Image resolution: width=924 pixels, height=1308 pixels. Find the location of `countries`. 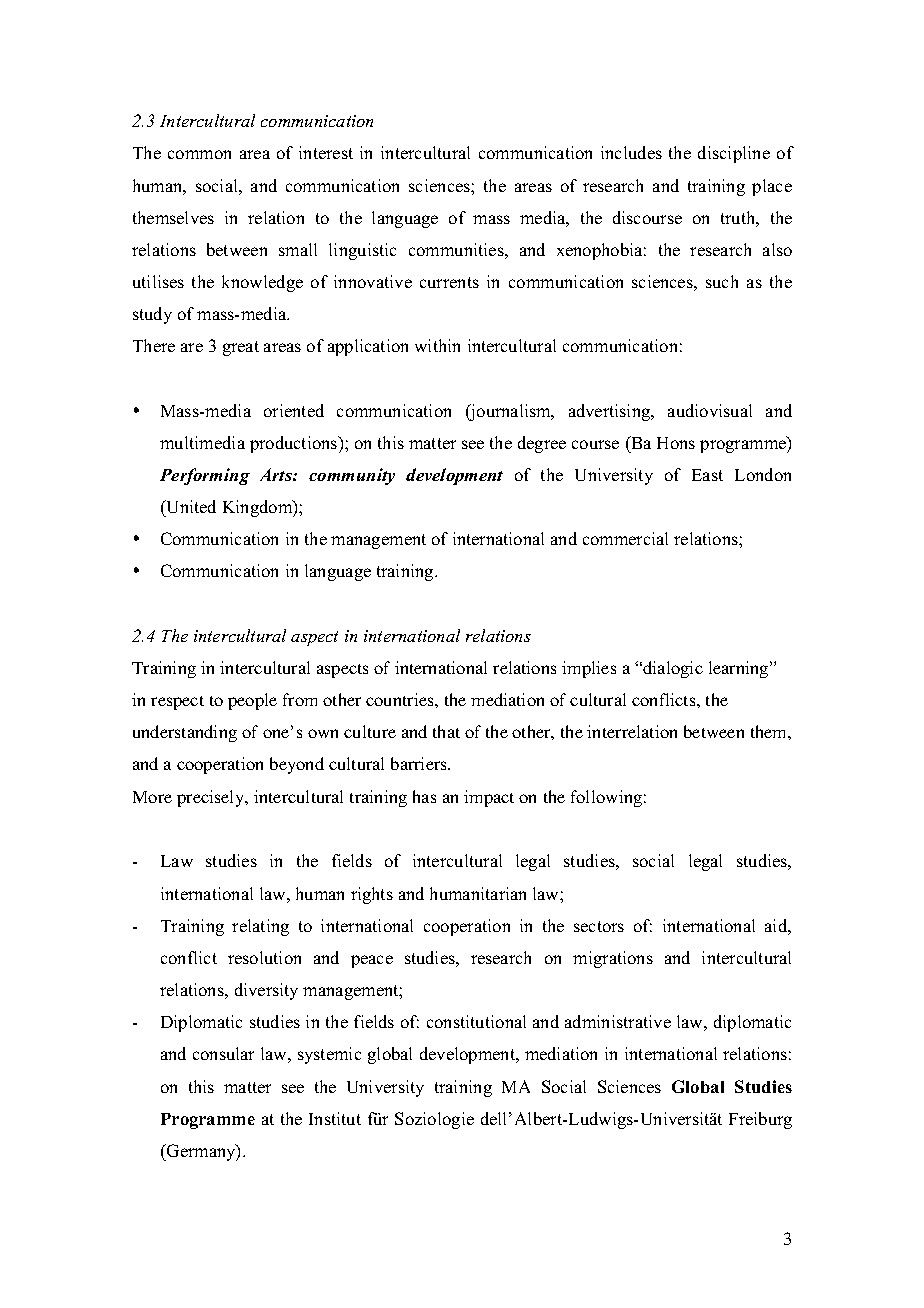

countries is located at coordinates (401, 699).
